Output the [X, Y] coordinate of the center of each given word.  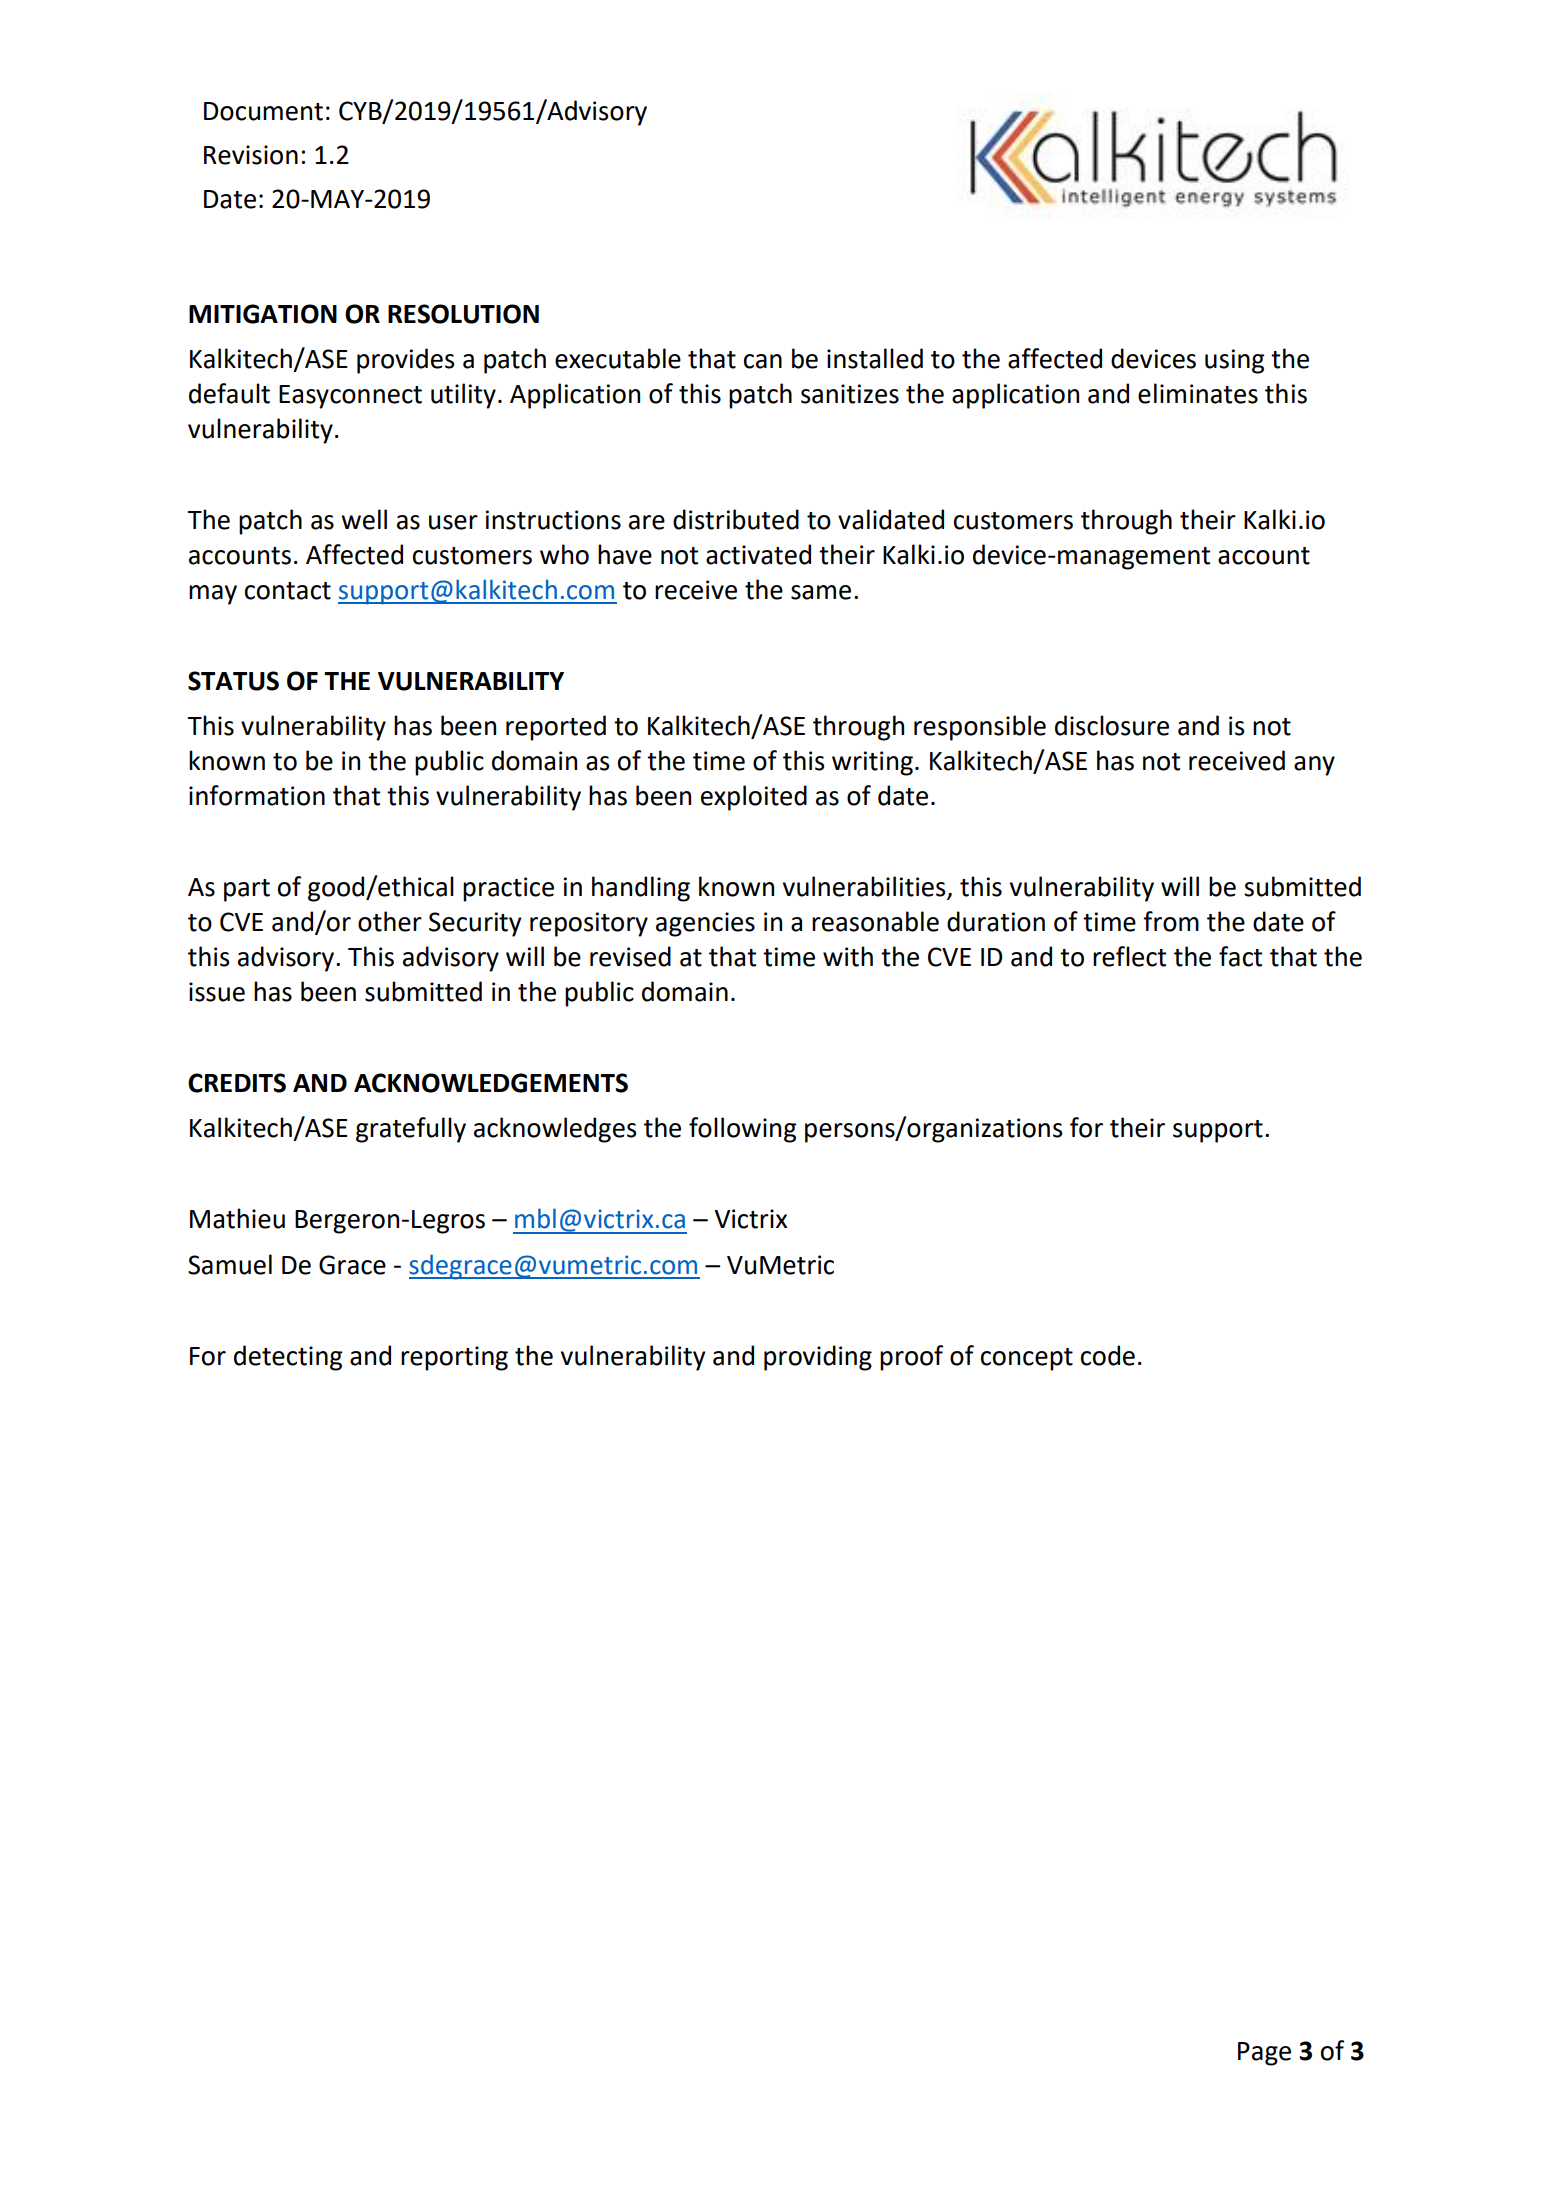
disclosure [1112, 725]
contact [288, 591]
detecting [288, 1358]
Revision [251, 155]
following [742, 1130]
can [763, 361]
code [1108, 1355]
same [821, 592]
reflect [1129, 956]
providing [818, 1358]
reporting [454, 1358]
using [1234, 361]
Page [1264, 2054]
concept [1027, 1359]
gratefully [411, 1130]
